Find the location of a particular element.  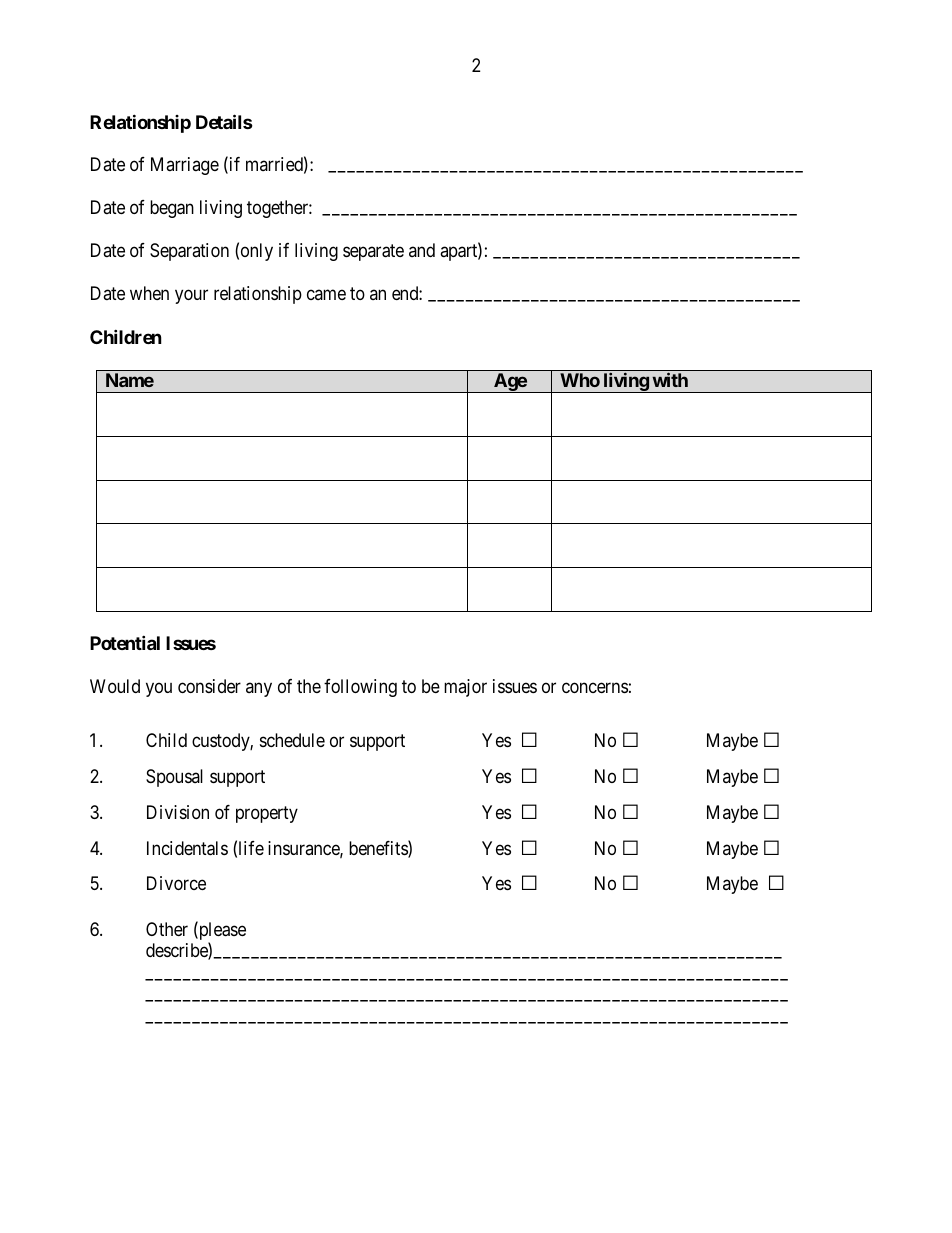

began is located at coordinates (172, 209).
